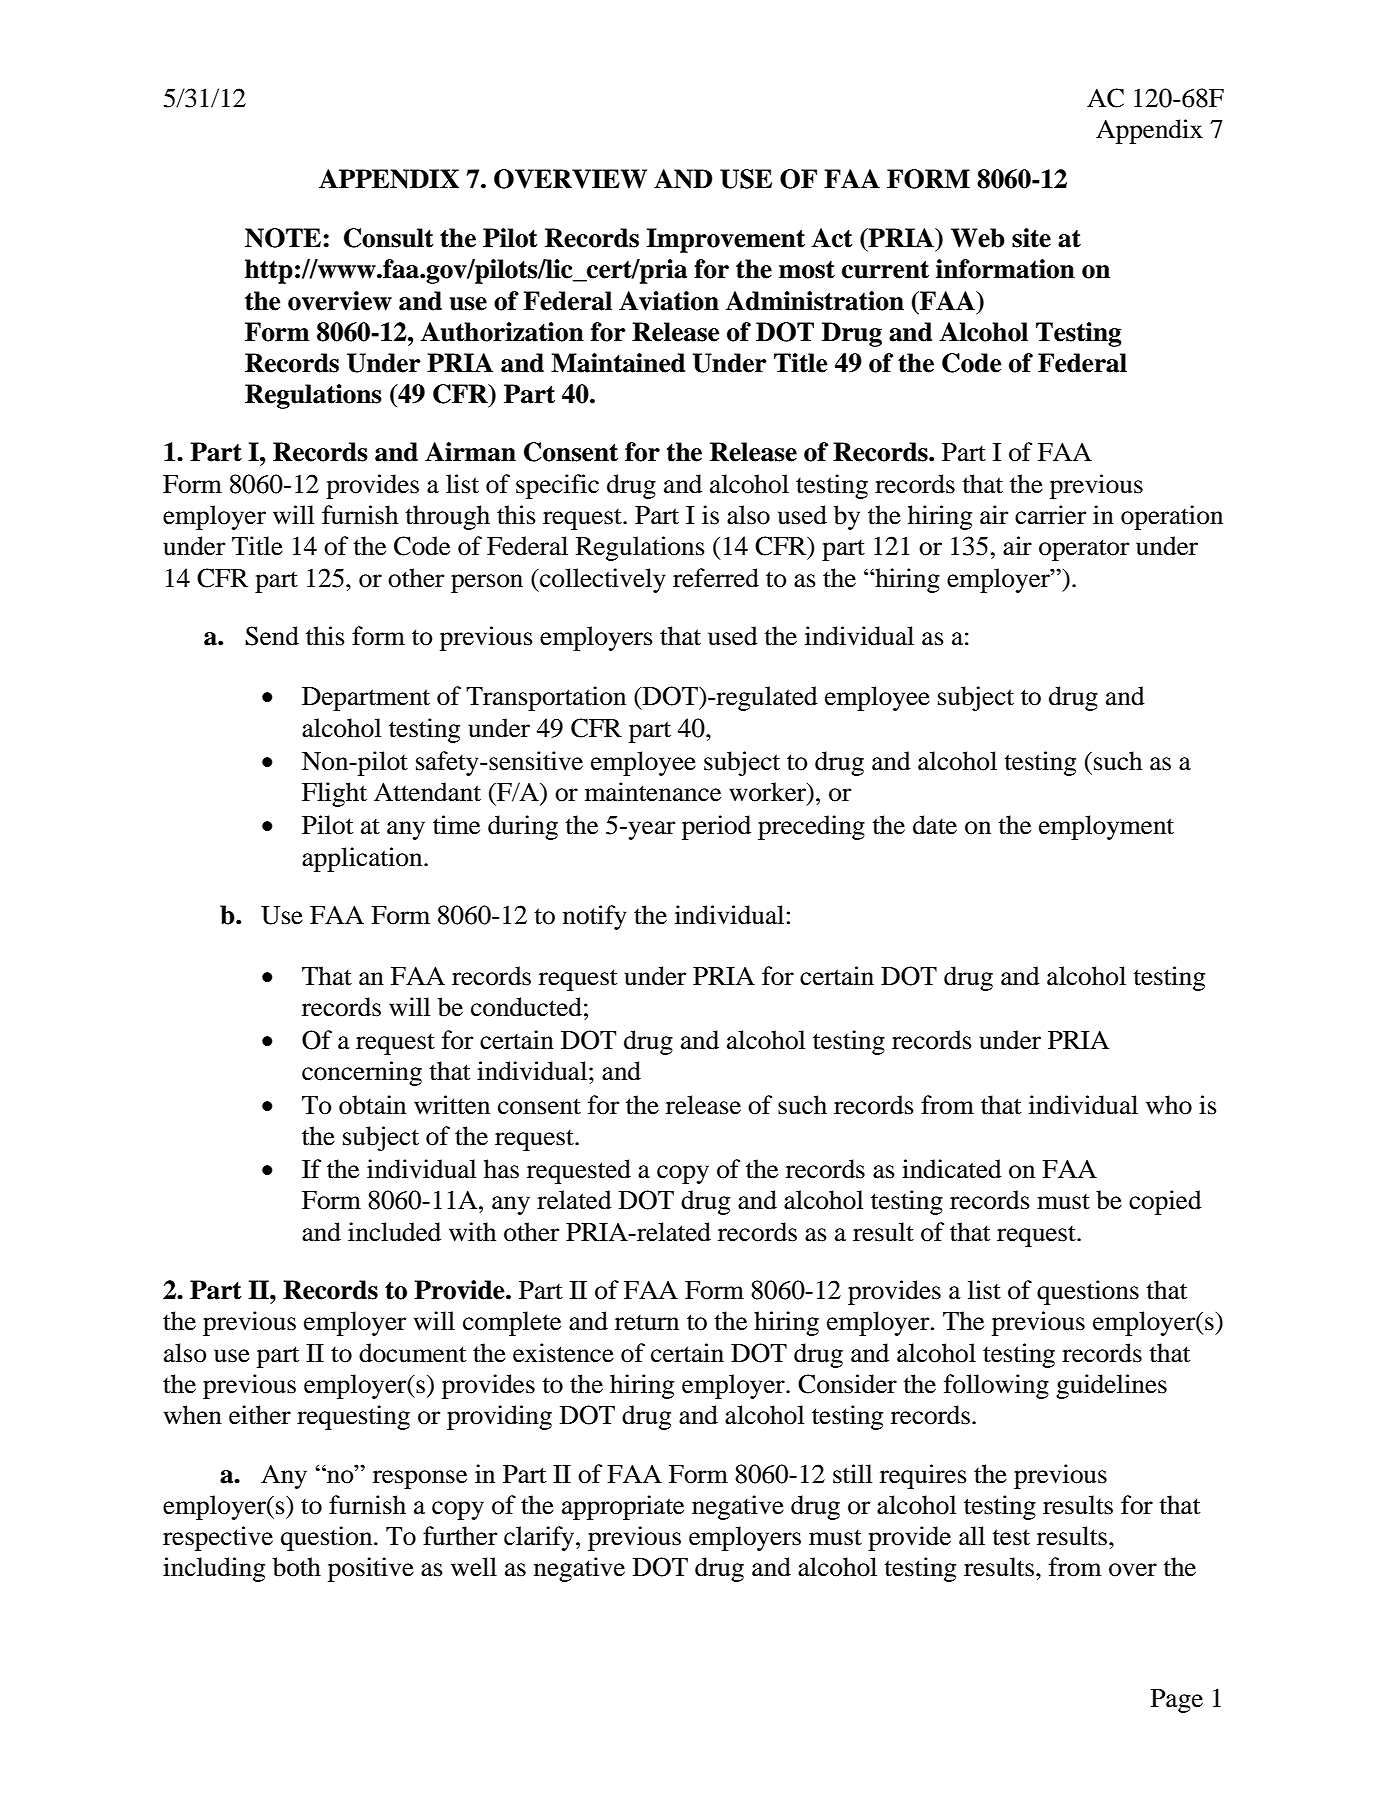  What do you see at coordinates (1106, 827) in the screenshot?
I see `employment` at bounding box center [1106, 827].
